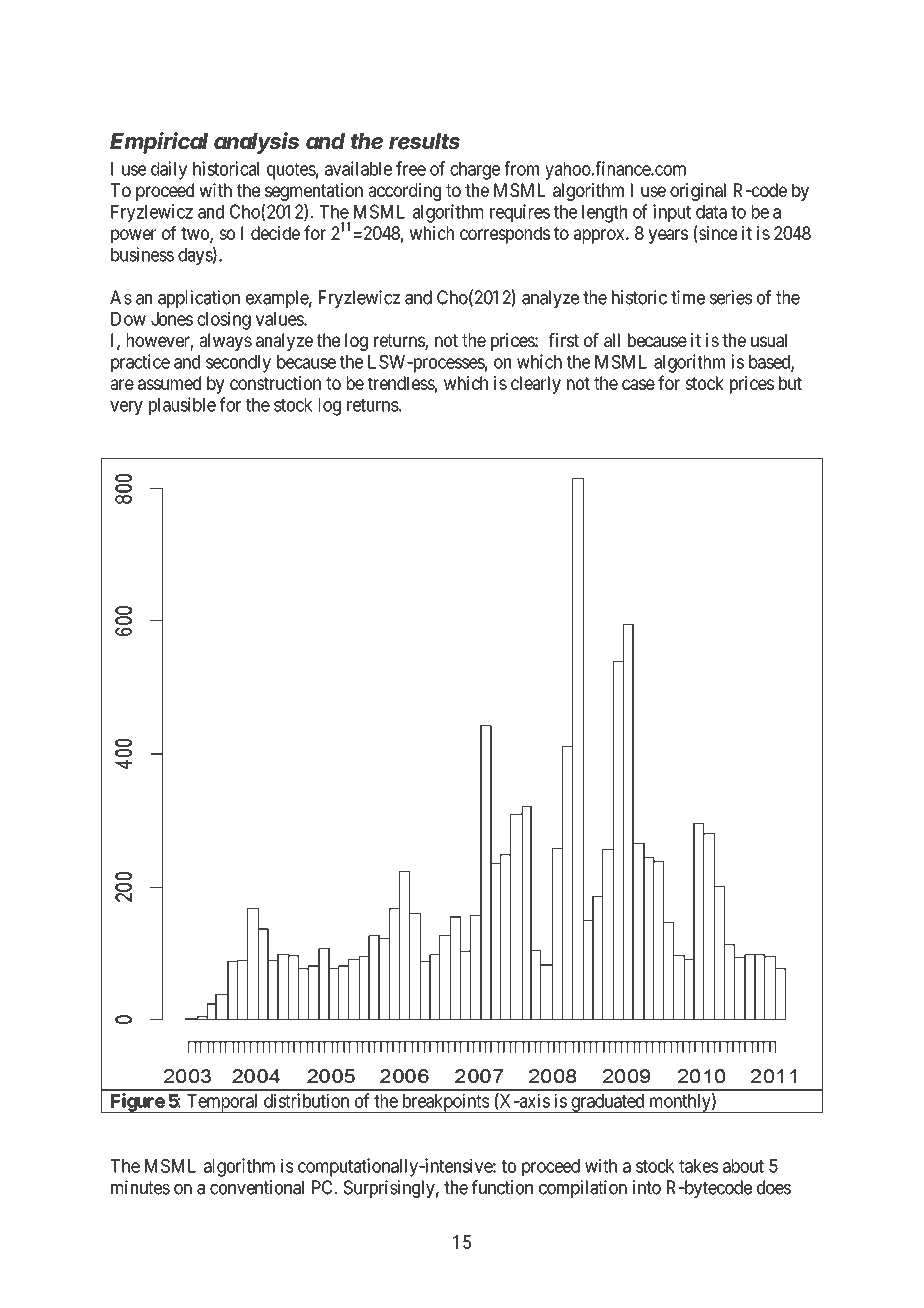 This screenshot has width=924, height=1308. I want to click on daily, so click(169, 170).
